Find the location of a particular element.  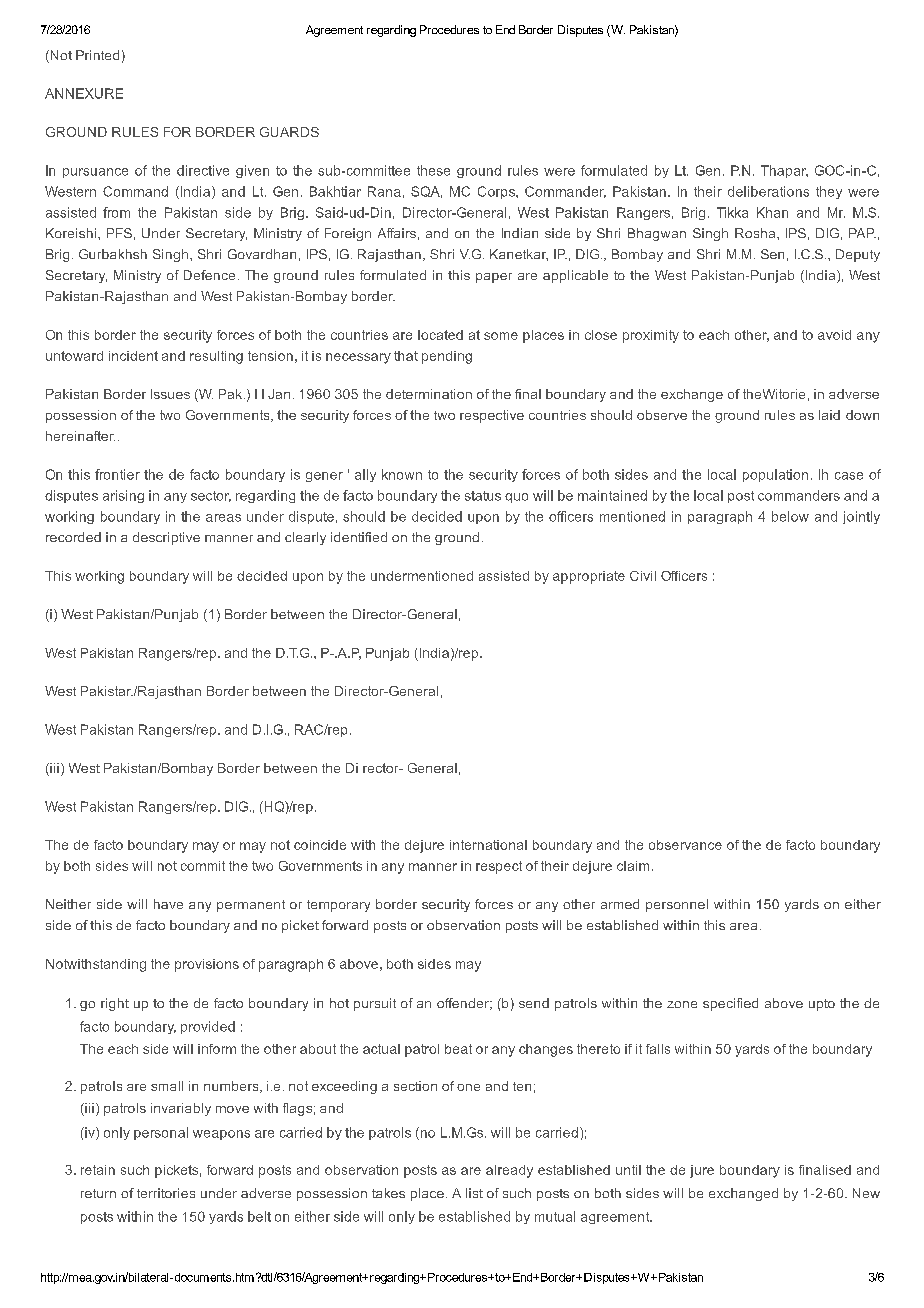

pending is located at coordinates (447, 357).
